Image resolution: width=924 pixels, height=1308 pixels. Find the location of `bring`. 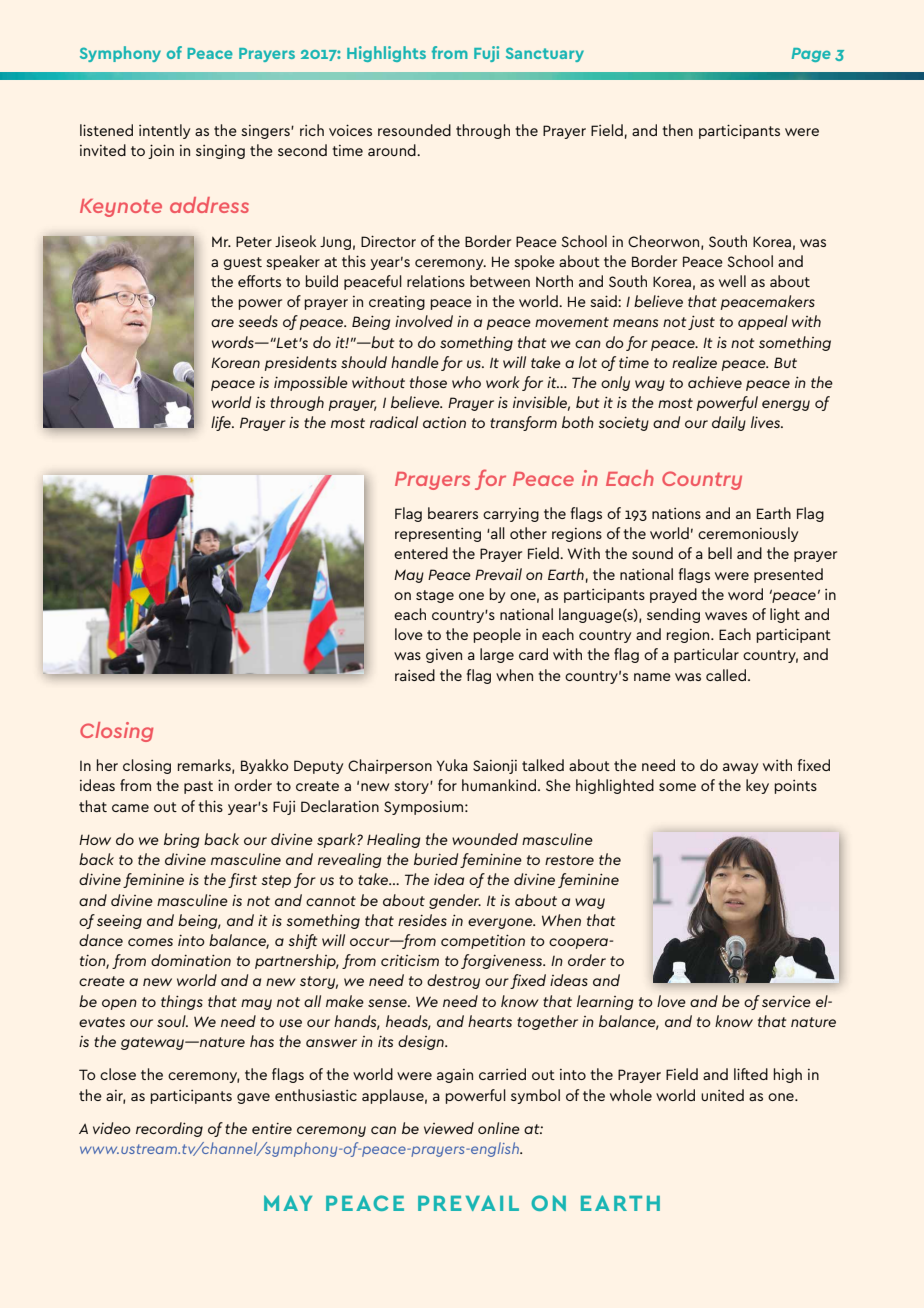

bring is located at coordinates (181, 840).
